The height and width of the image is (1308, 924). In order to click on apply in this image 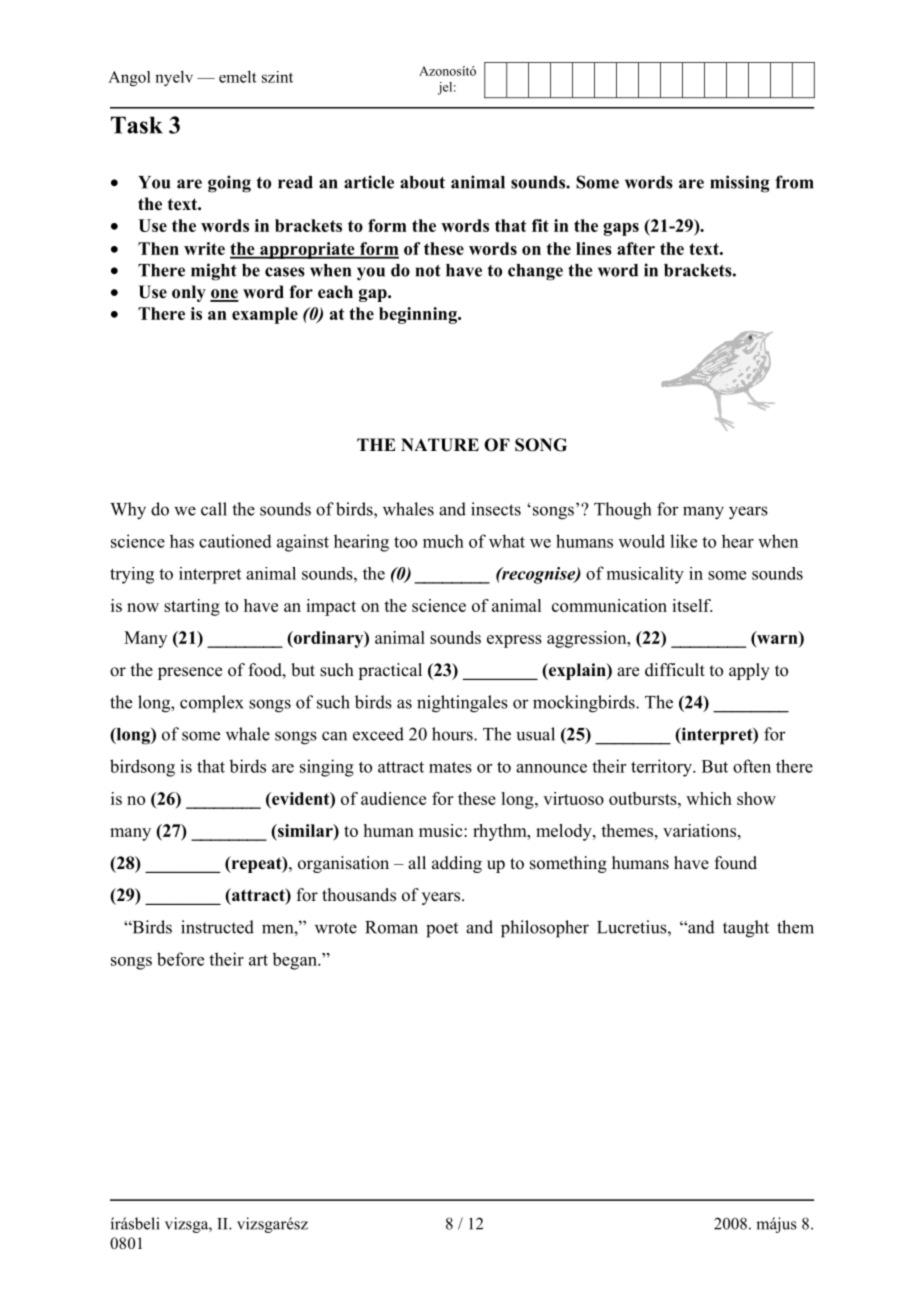, I will do `click(749, 671)`.
